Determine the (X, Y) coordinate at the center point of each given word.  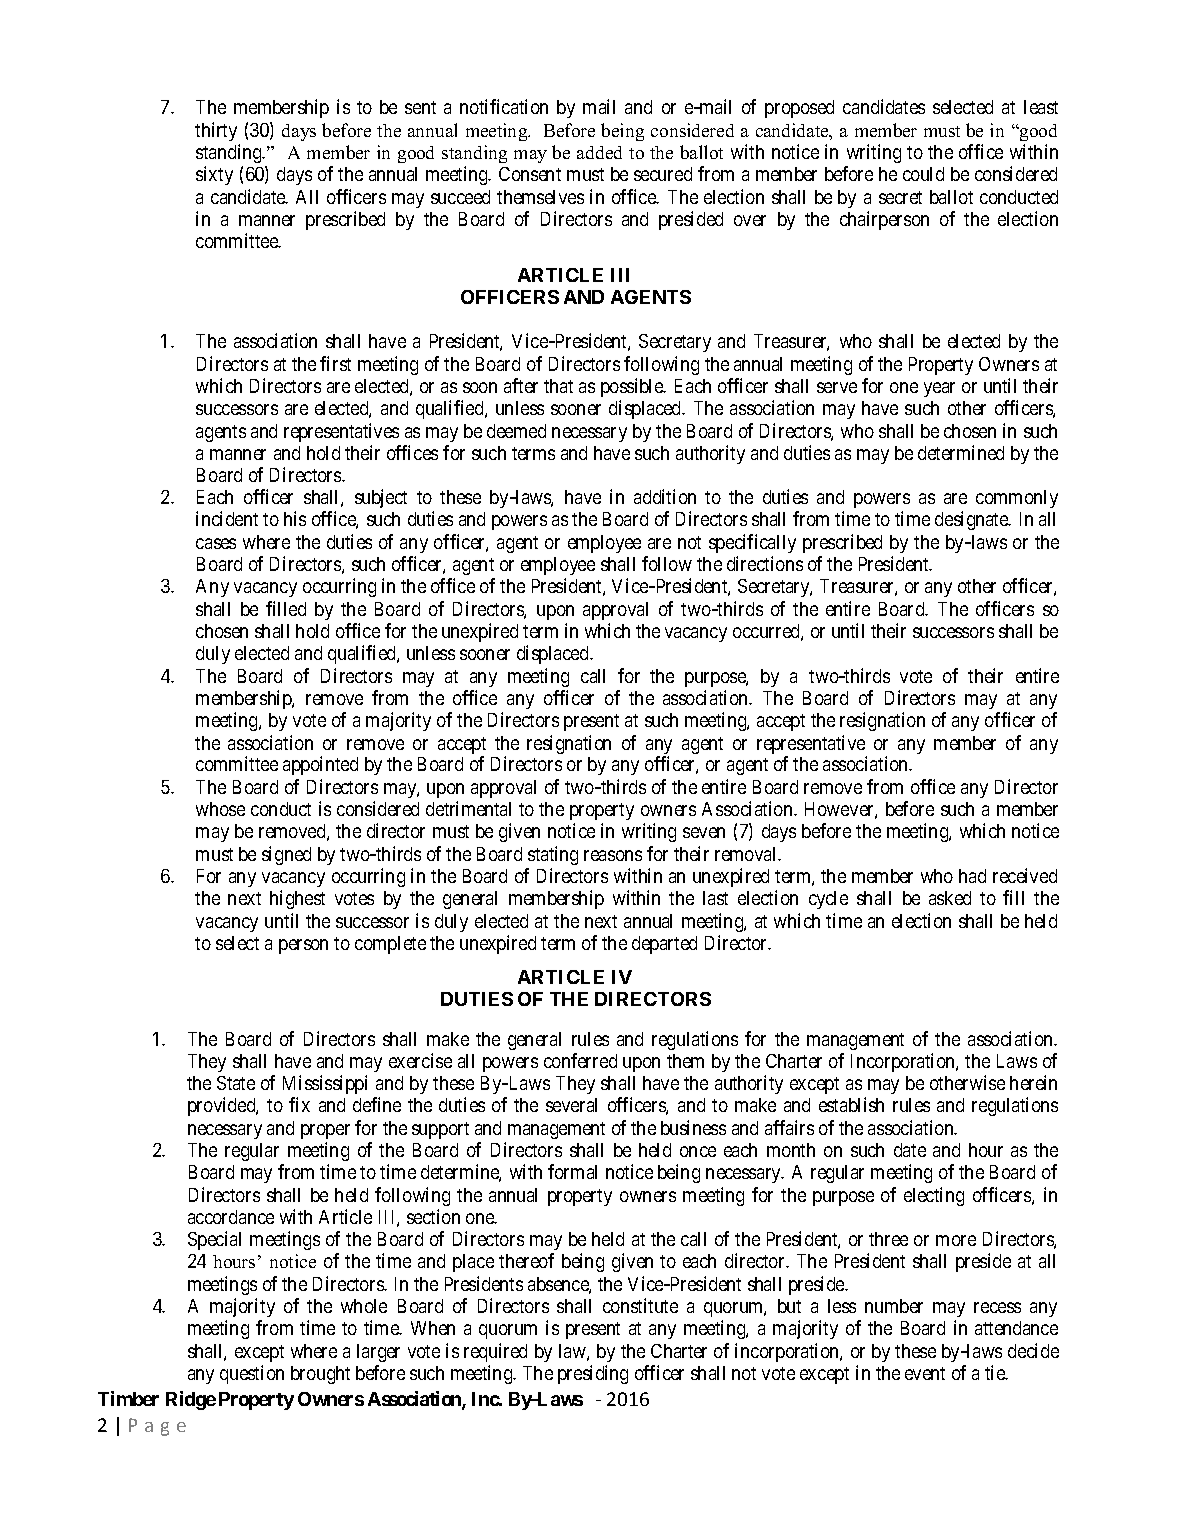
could (923, 174)
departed (664, 945)
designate (972, 520)
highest (297, 899)
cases (216, 543)
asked (950, 898)
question (252, 1374)
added (599, 152)
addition (665, 496)
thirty (216, 131)
